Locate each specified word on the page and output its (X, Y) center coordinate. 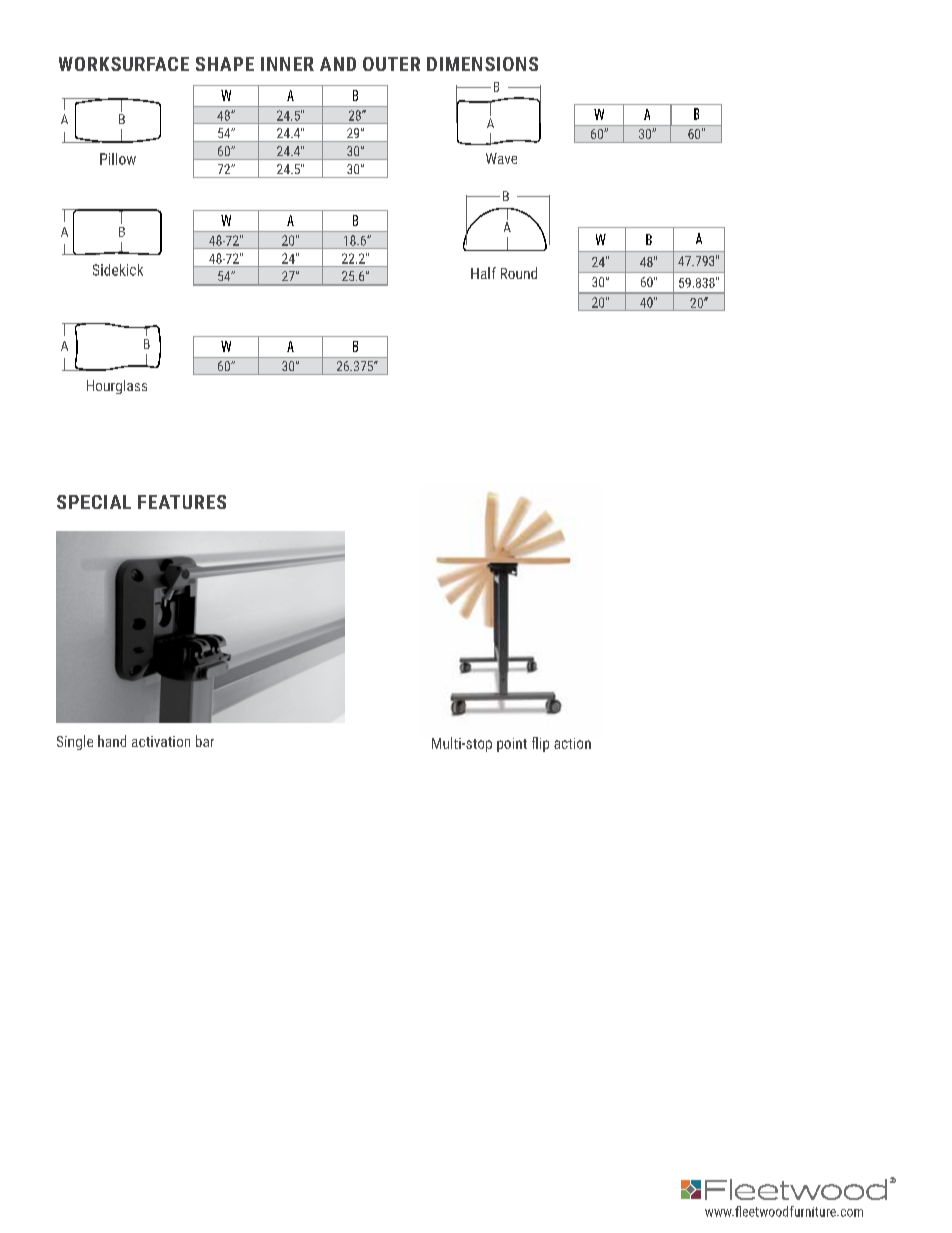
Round (519, 273)
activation (161, 741)
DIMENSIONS (482, 64)
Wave (501, 158)
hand (112, 741)
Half (483, 273)
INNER (287, 64)
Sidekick (118, 270)
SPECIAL (94, 502)
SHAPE (225, 64)
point (512, 745)
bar (205, 741)
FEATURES (182, 502)
